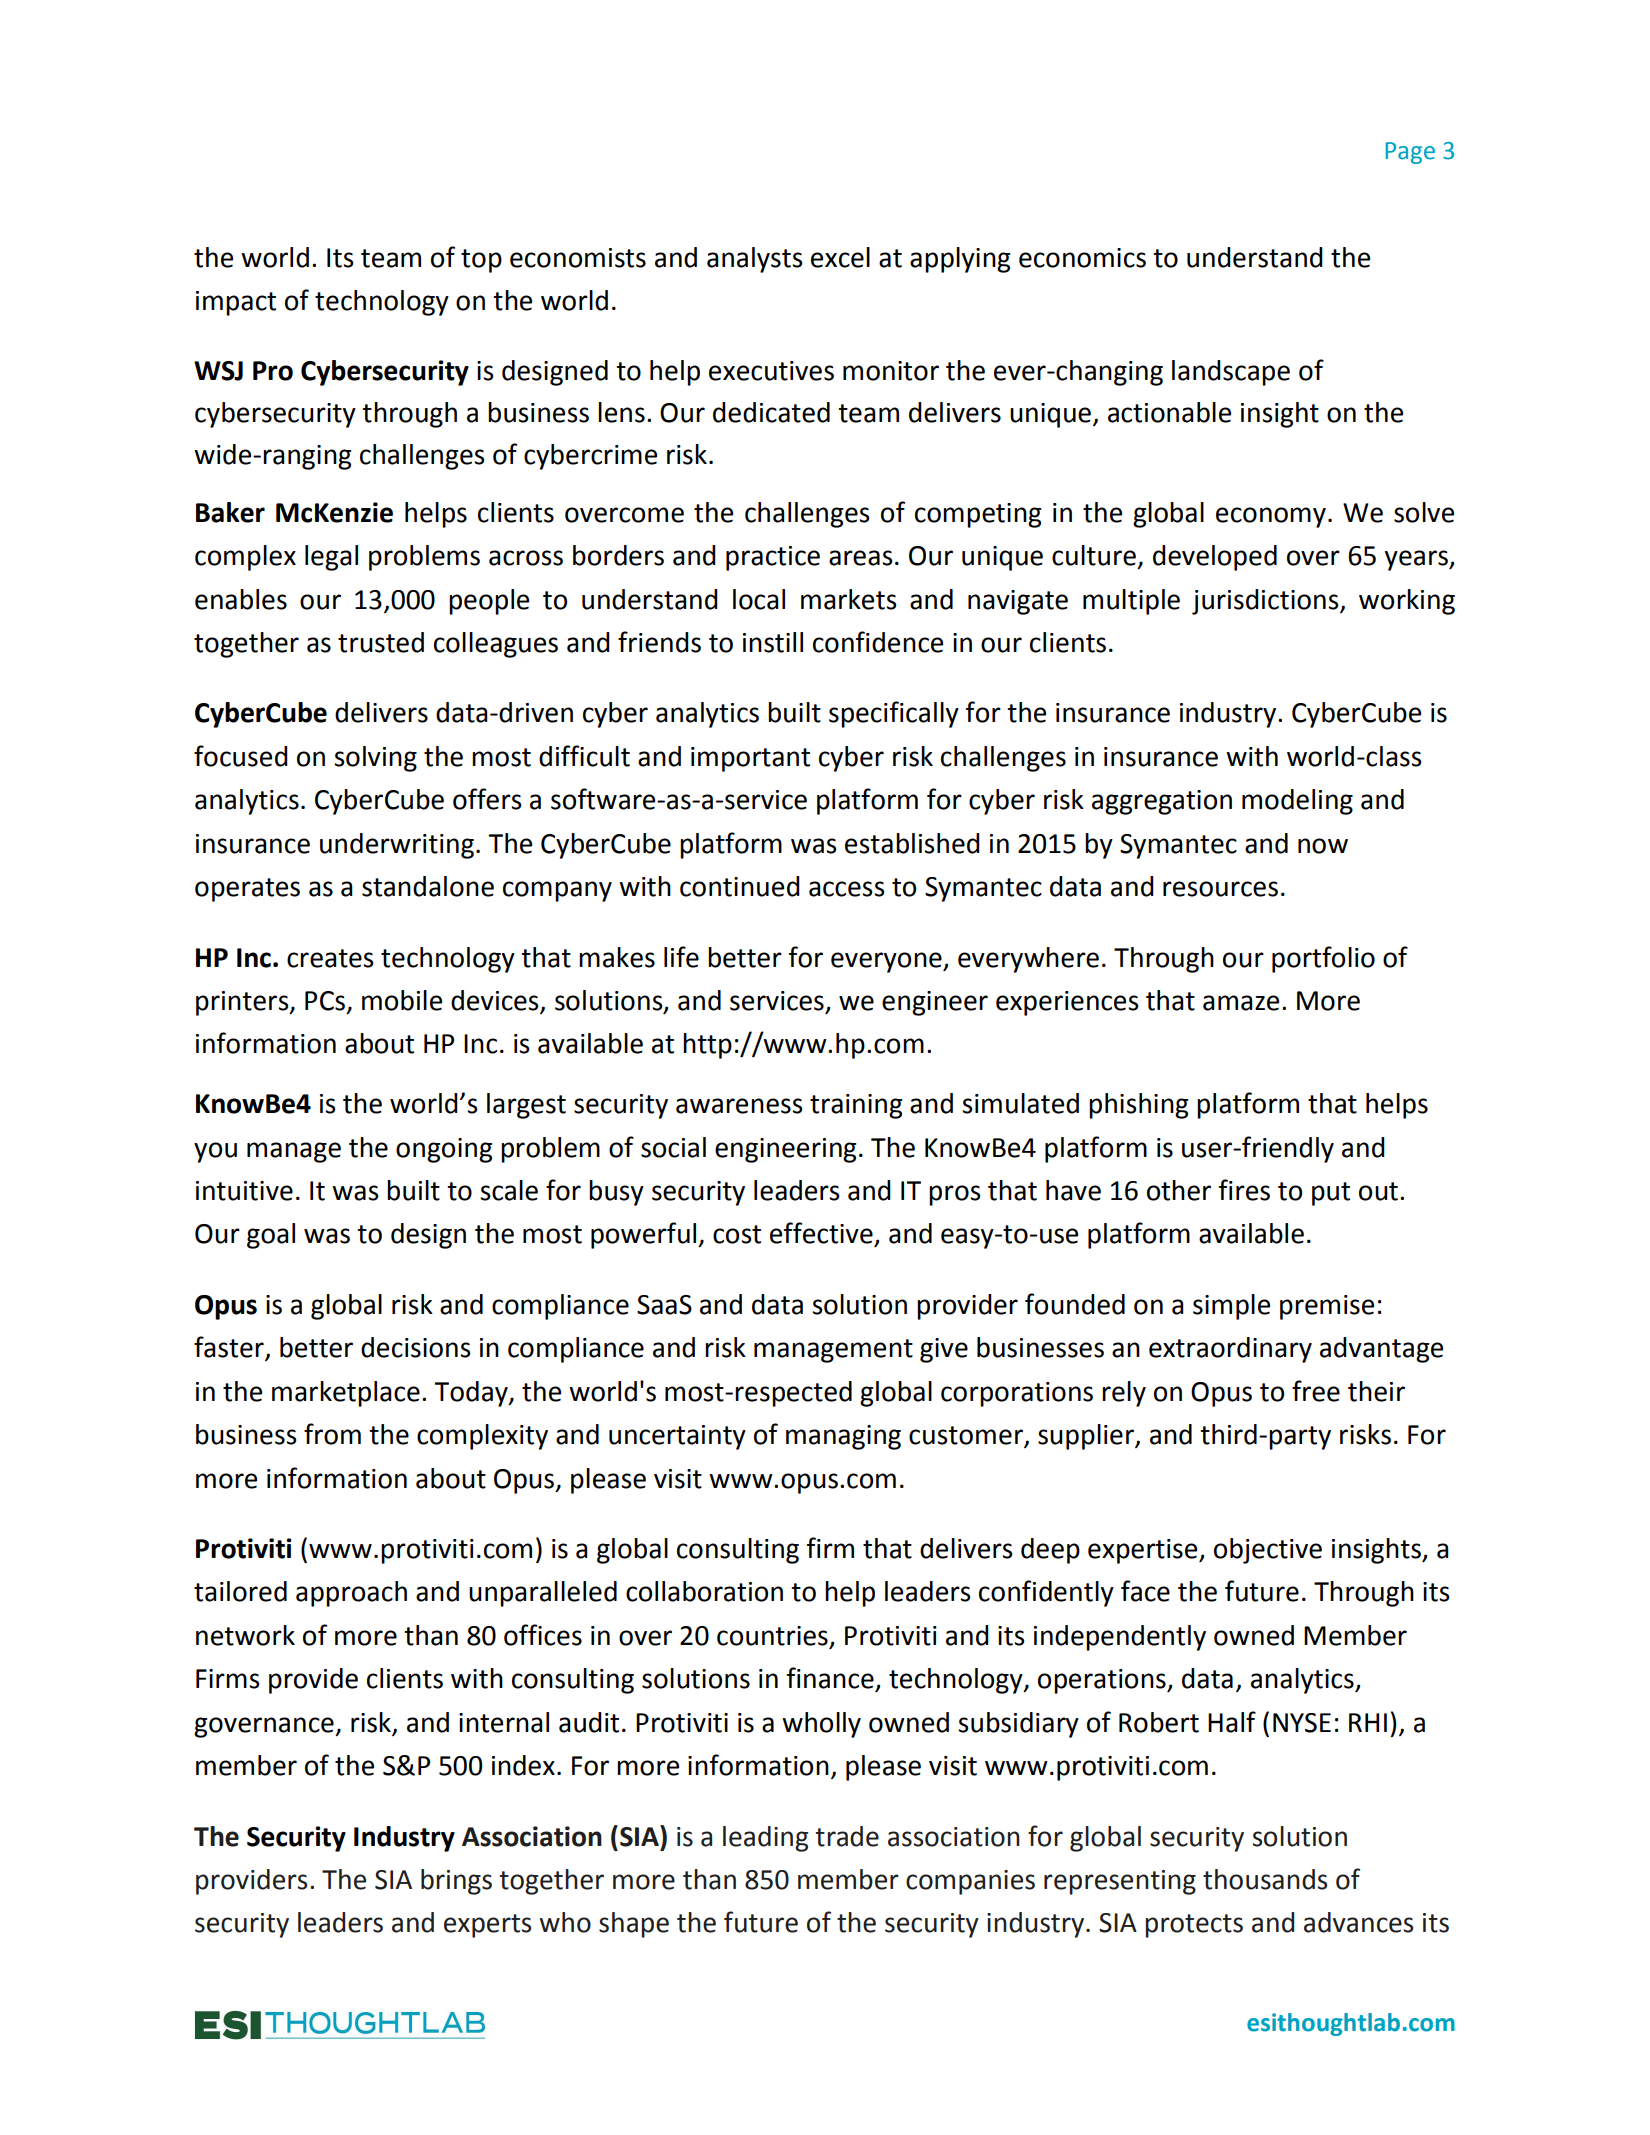 The width and height of the image is (1650, 2135). Describe the element at coordinates (456, 1882) in the image. I see `brings` at that location.
